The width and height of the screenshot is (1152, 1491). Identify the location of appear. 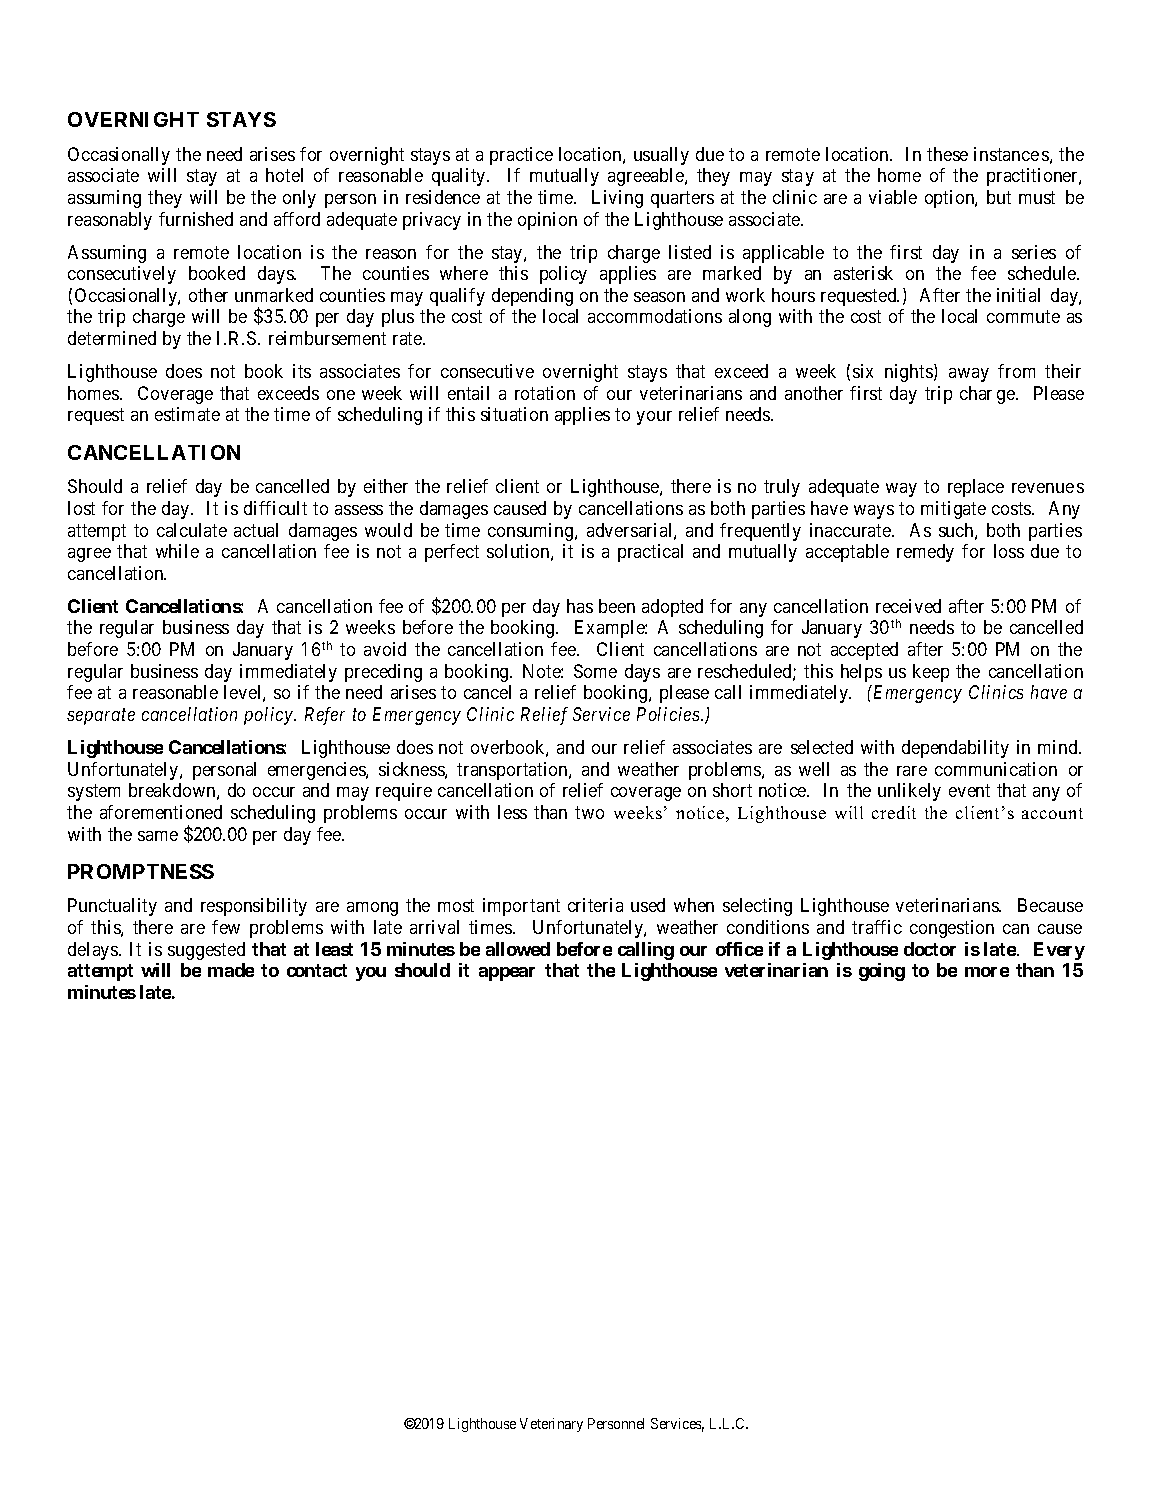
(507, 974).
